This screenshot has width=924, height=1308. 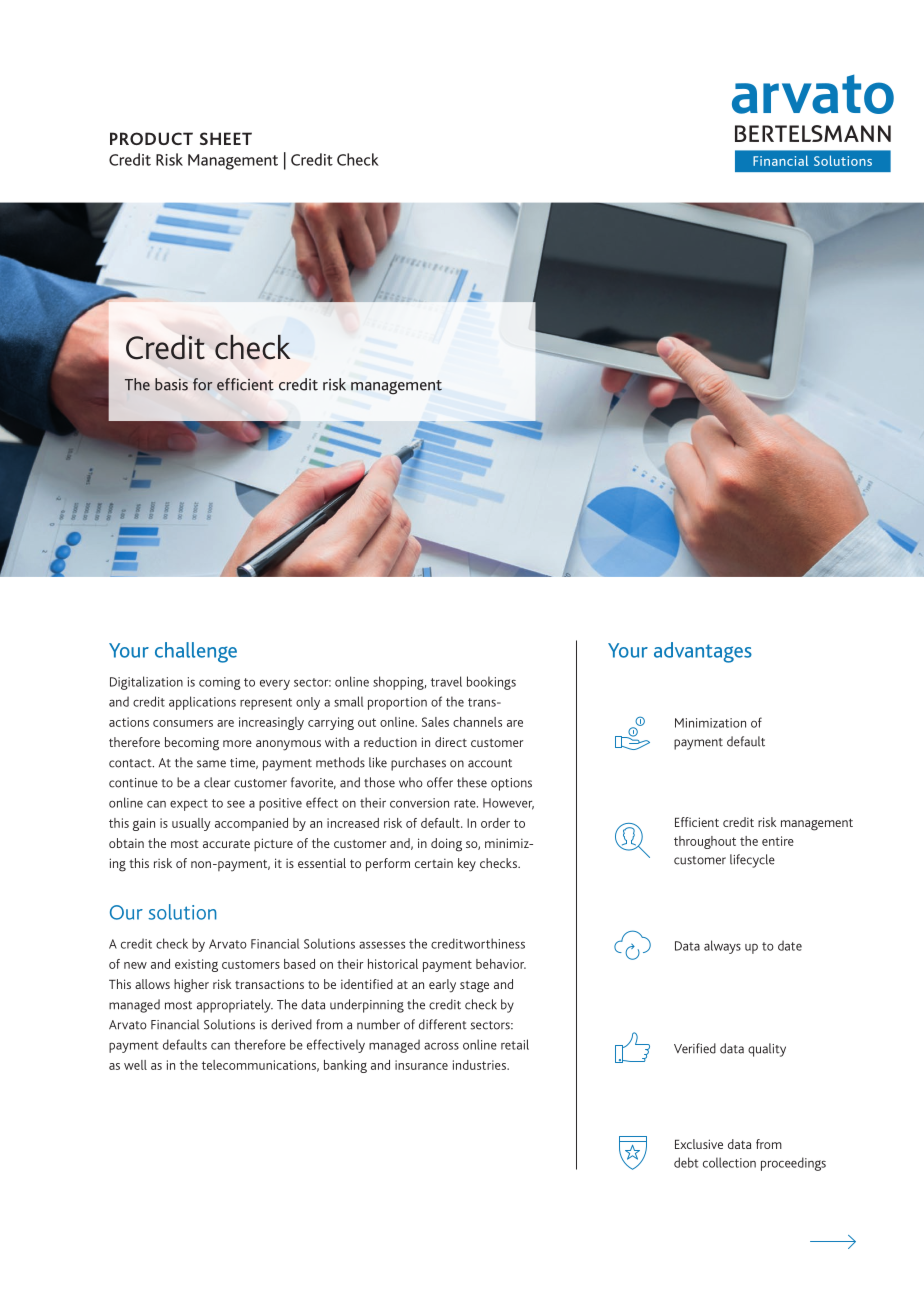 What do you see at coordinates (151, 138) in the screenshot?
I see `PRODUCT` at bounding box center [151, 138].
